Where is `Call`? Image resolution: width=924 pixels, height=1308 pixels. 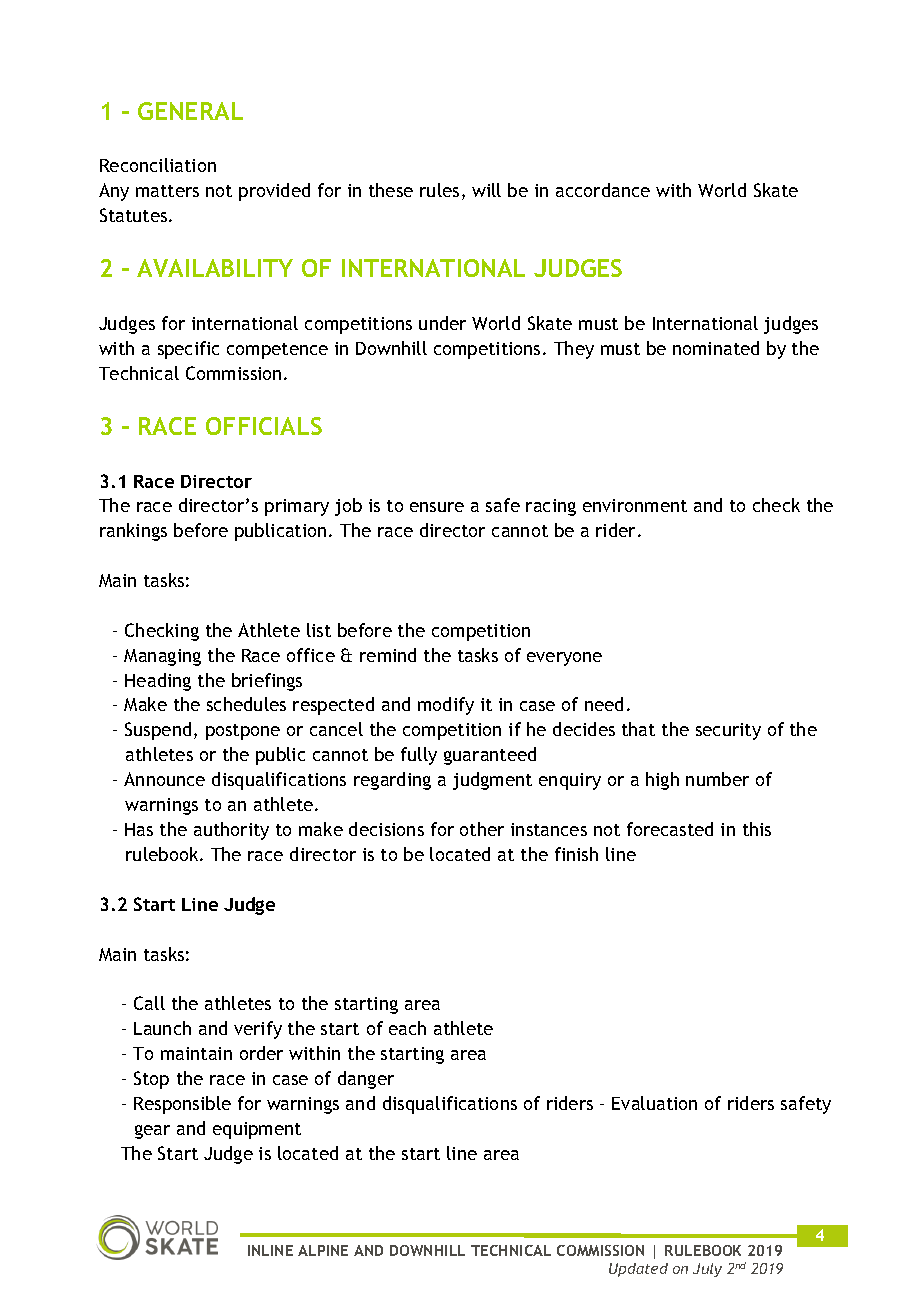
Call is located at coordinates (149, 1003).
